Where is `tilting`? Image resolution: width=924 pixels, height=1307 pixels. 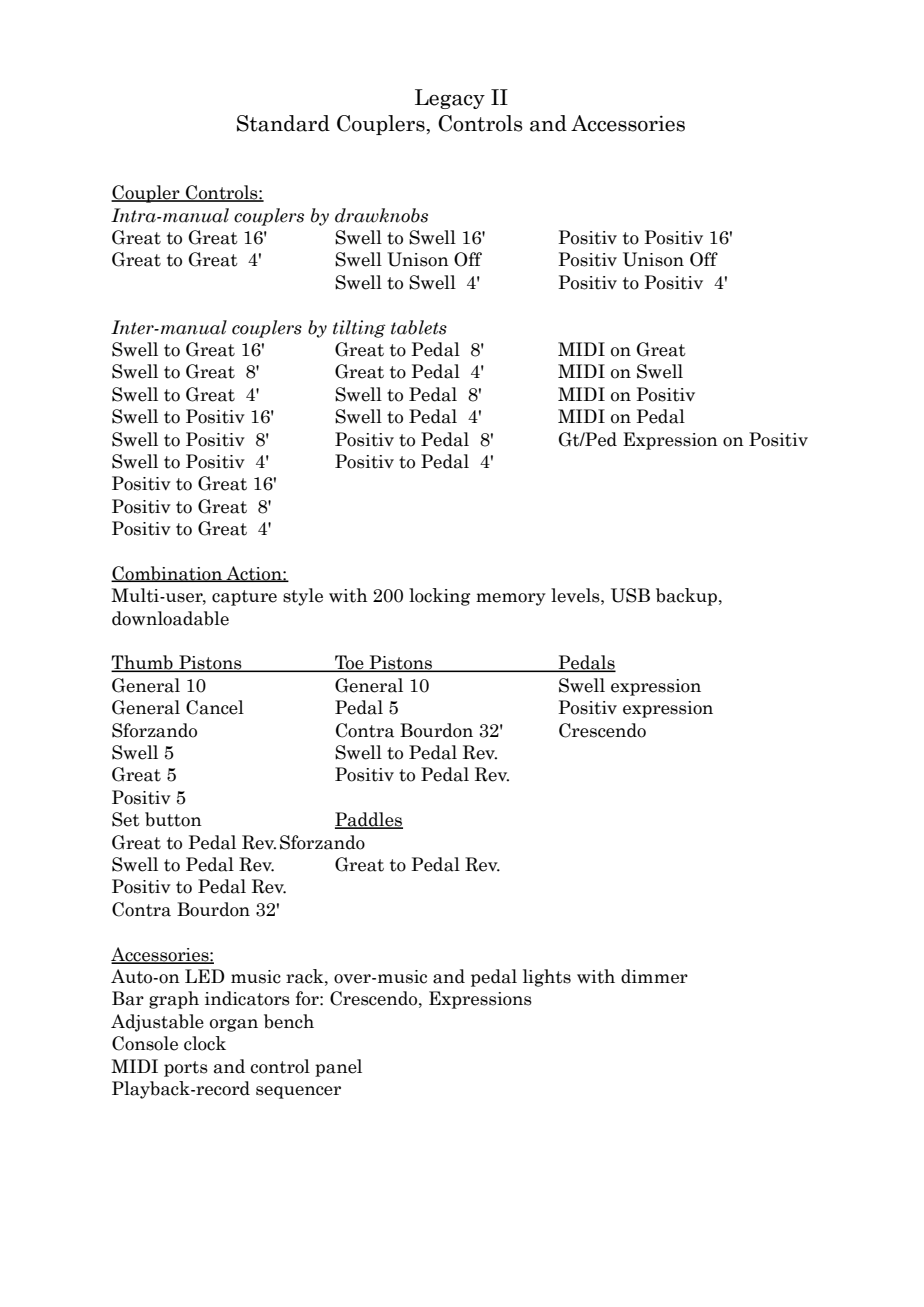 tilting is located at coordinates (359, 329).
